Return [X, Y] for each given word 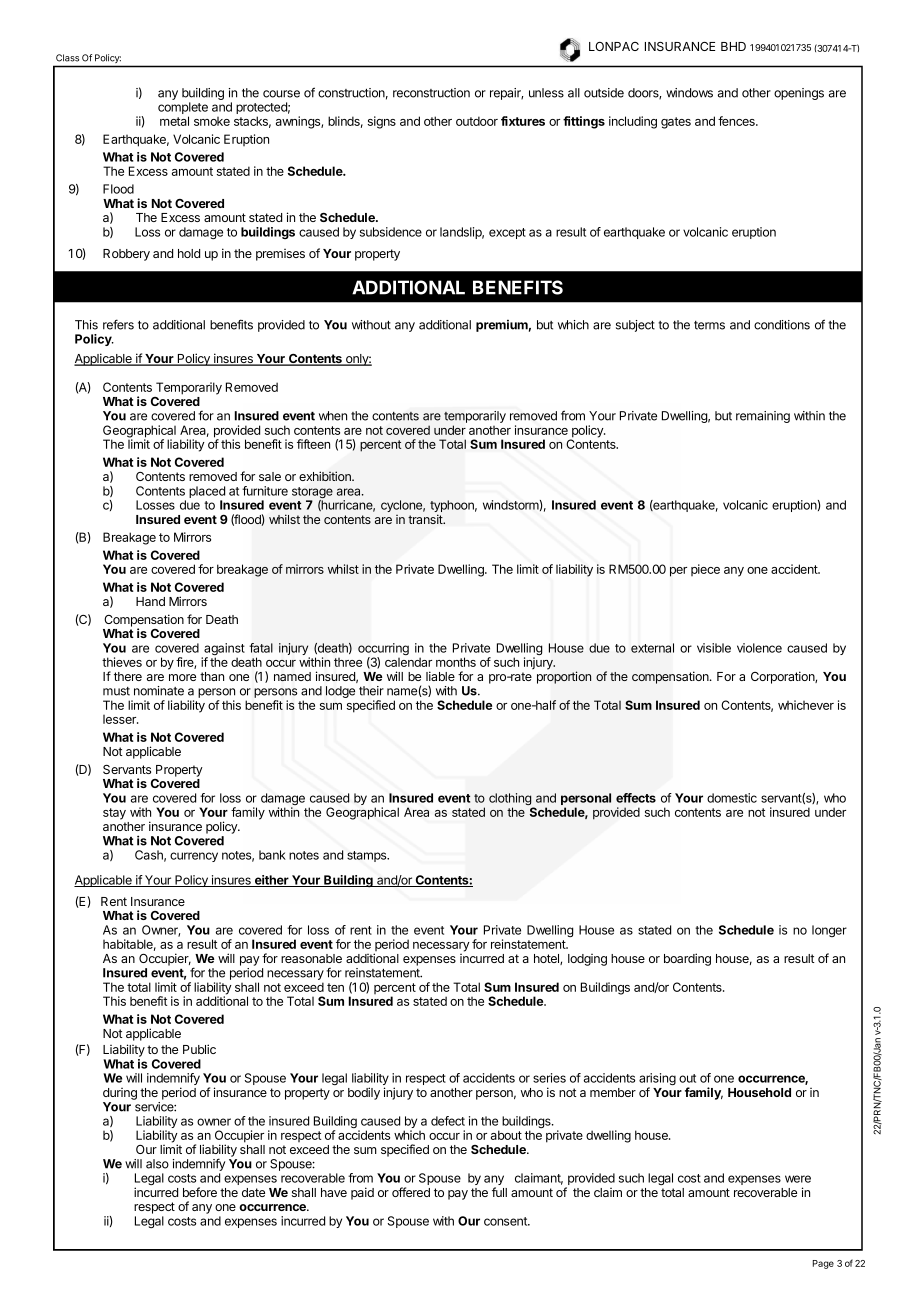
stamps [368, 856]
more [182, 677]
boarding [687, 959]
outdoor [477, 121]
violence [759, 648]
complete [183, 109]
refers [118, 324]
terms [709, 325]
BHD [733, 46]
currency [194, 857]
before [200, 1192]
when [333, 416]
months [456, 662]
